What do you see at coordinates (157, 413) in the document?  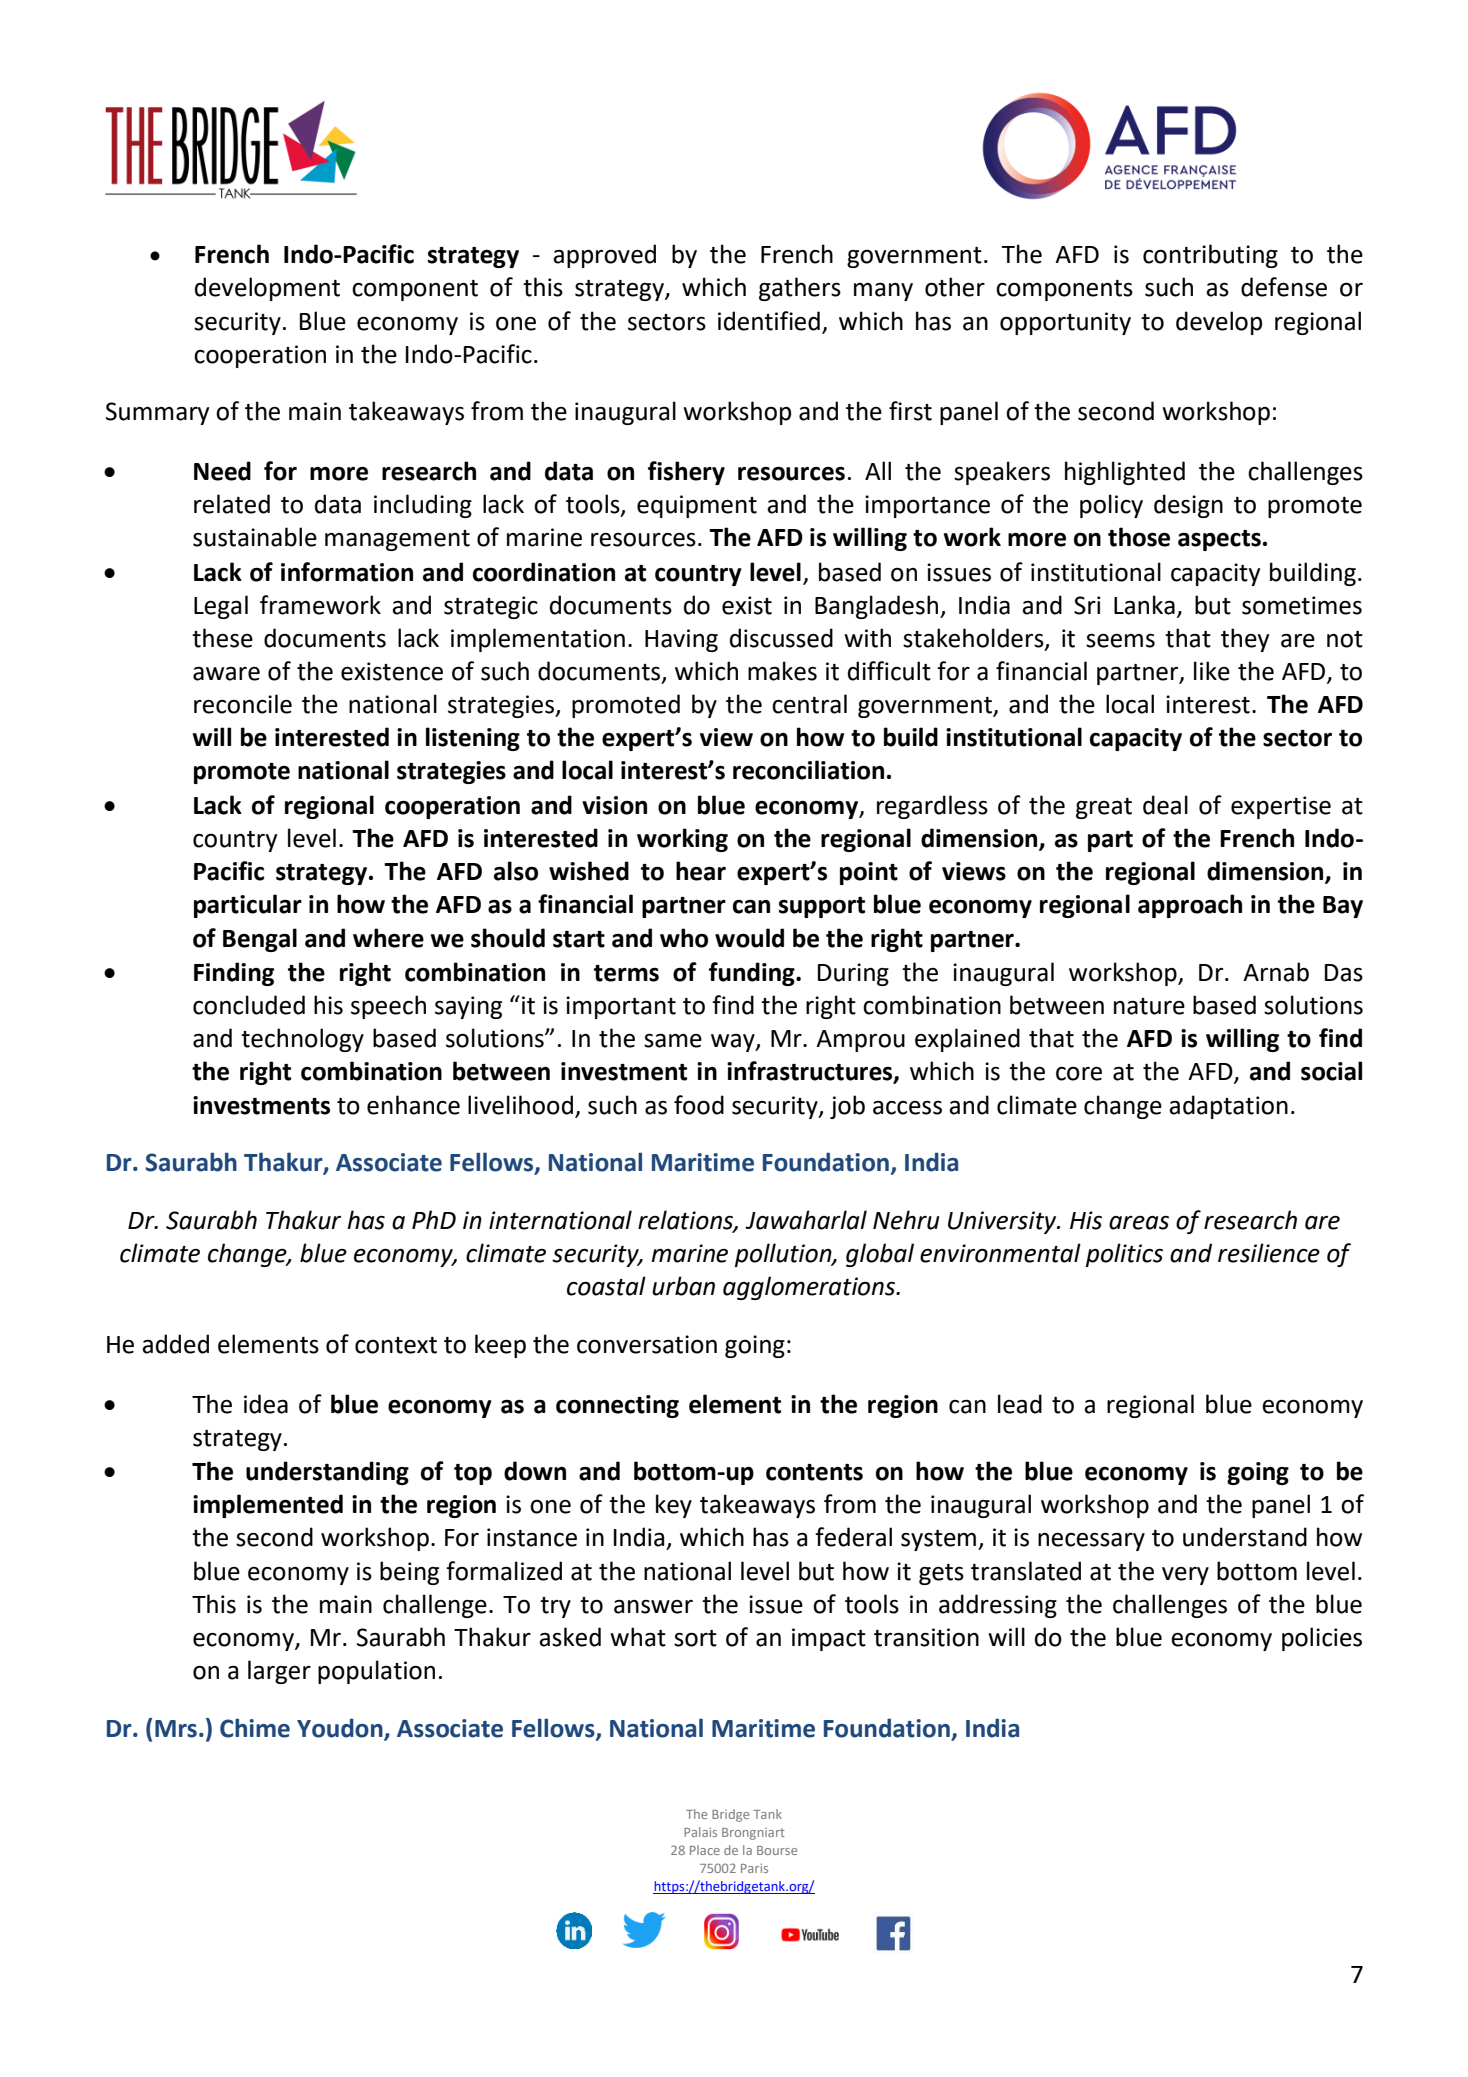 I see `Summary` at bounding box center [157, 413].
